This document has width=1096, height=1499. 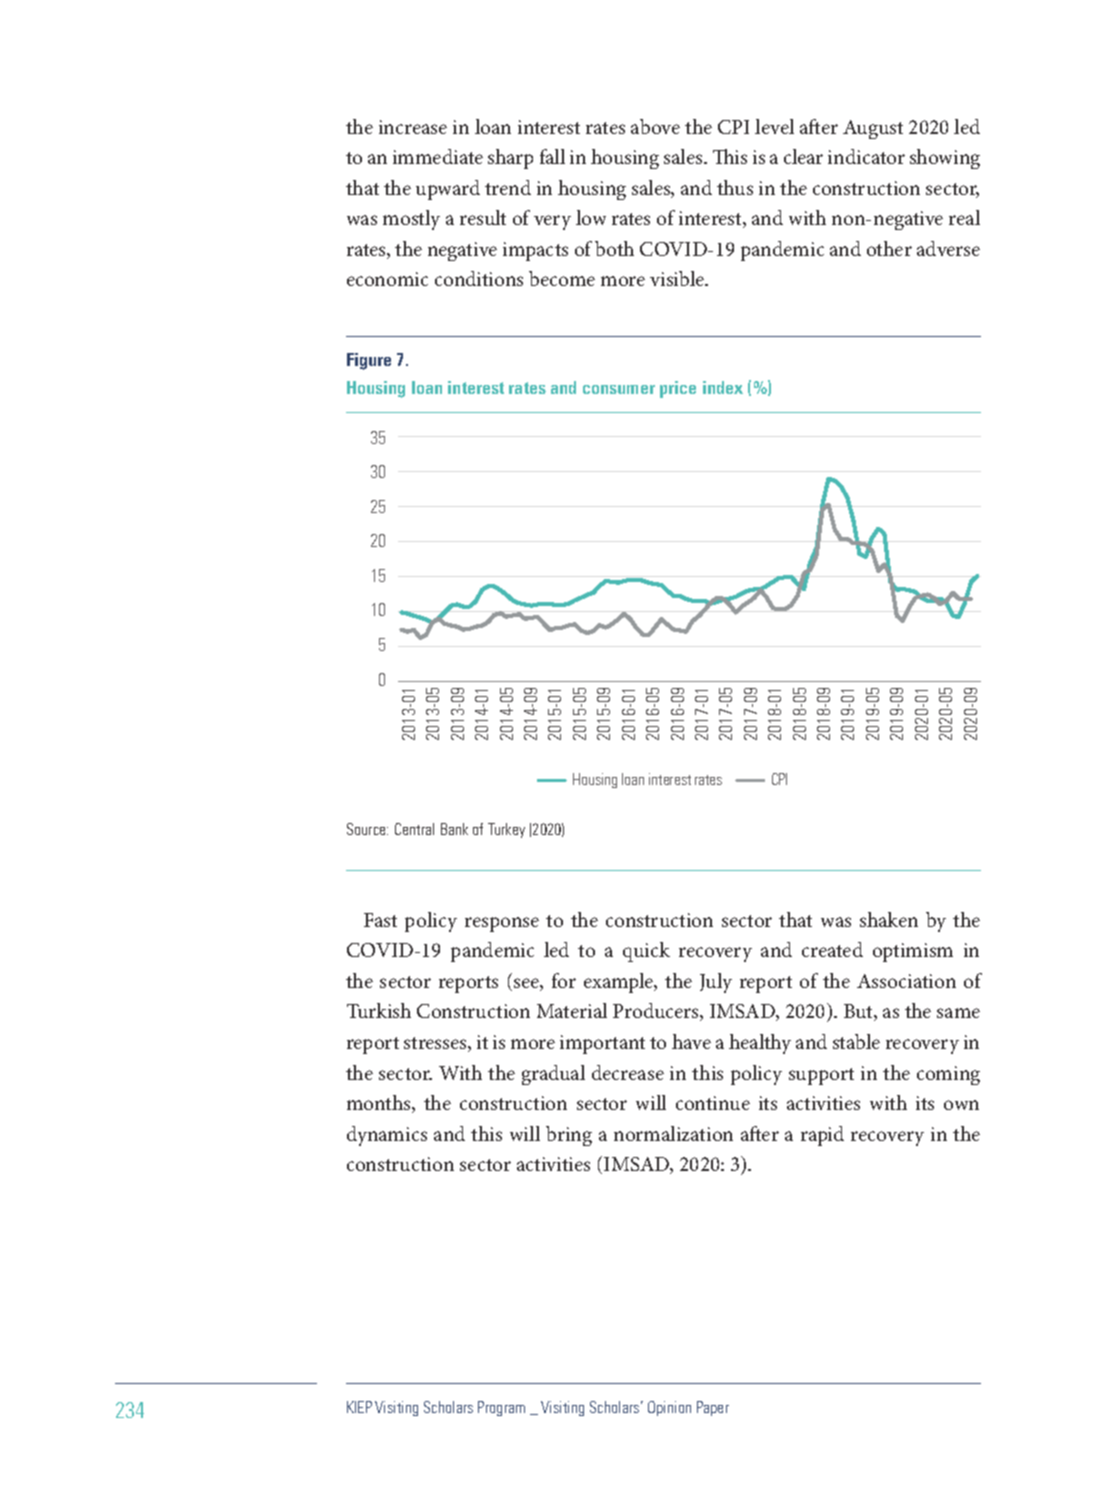 What do you see at coordinates (454, 829) in the document?
I see `Bank` at bounding box center [454, 829].
